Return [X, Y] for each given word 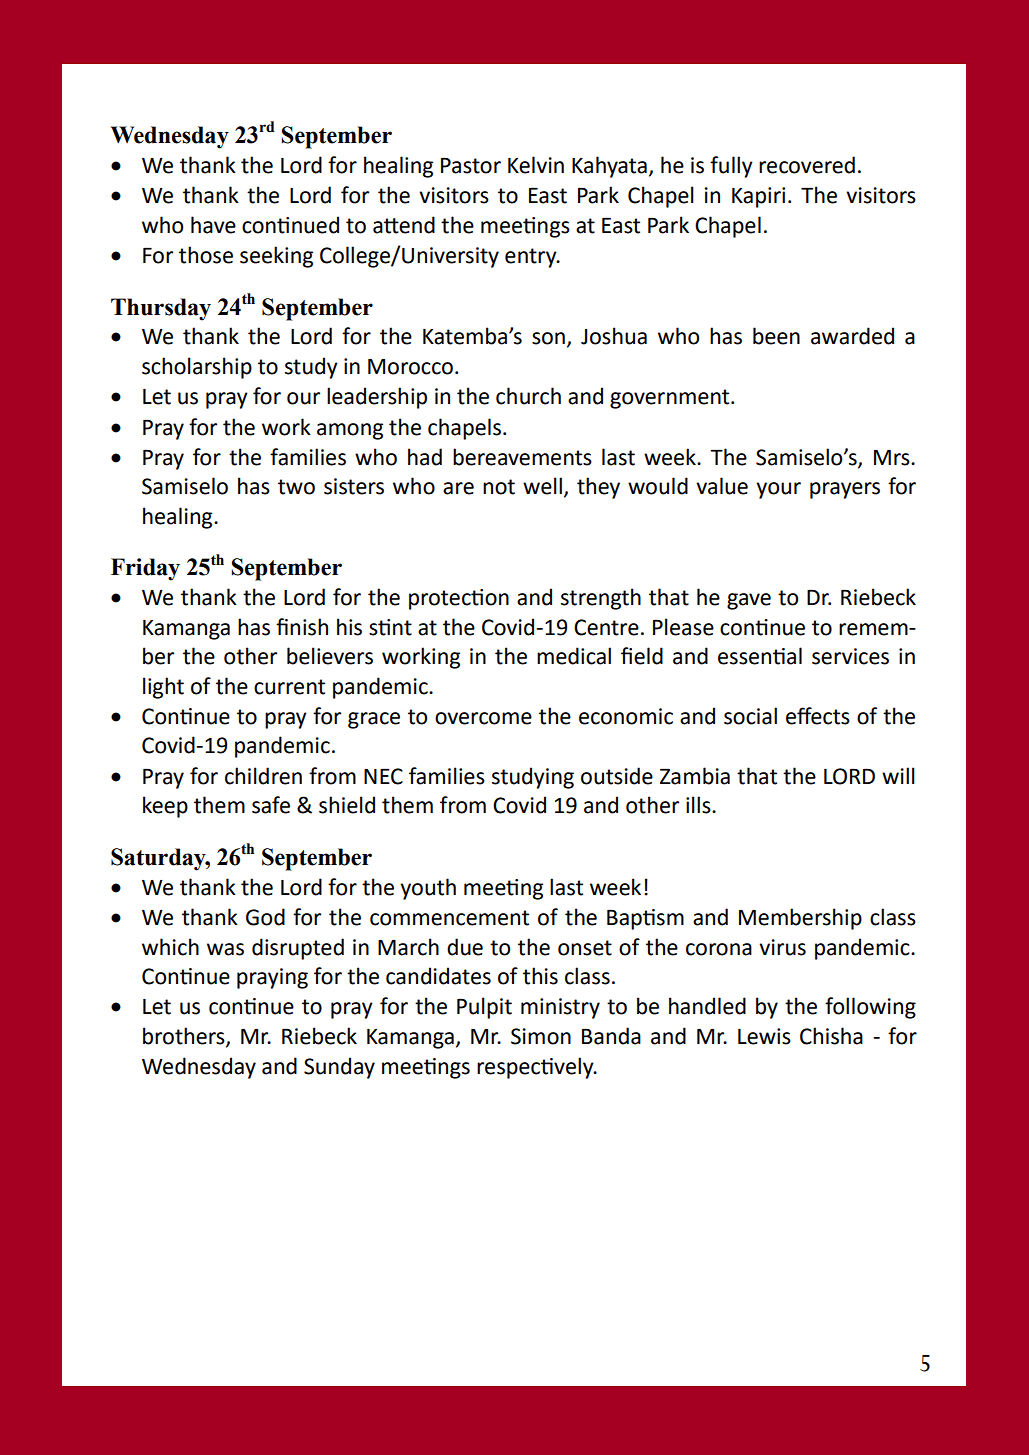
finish [302, 627]
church [528, 396]
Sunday [339, 1068]
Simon [541, 1036]
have [213, 225]
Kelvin [536, 165]
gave [749, 601]
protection [459, 599]
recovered [807, 165]
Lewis [764, 1036]
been [776, 336]
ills [699, 805]
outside [617, 776]
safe [271, 805]
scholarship [197, 368]
